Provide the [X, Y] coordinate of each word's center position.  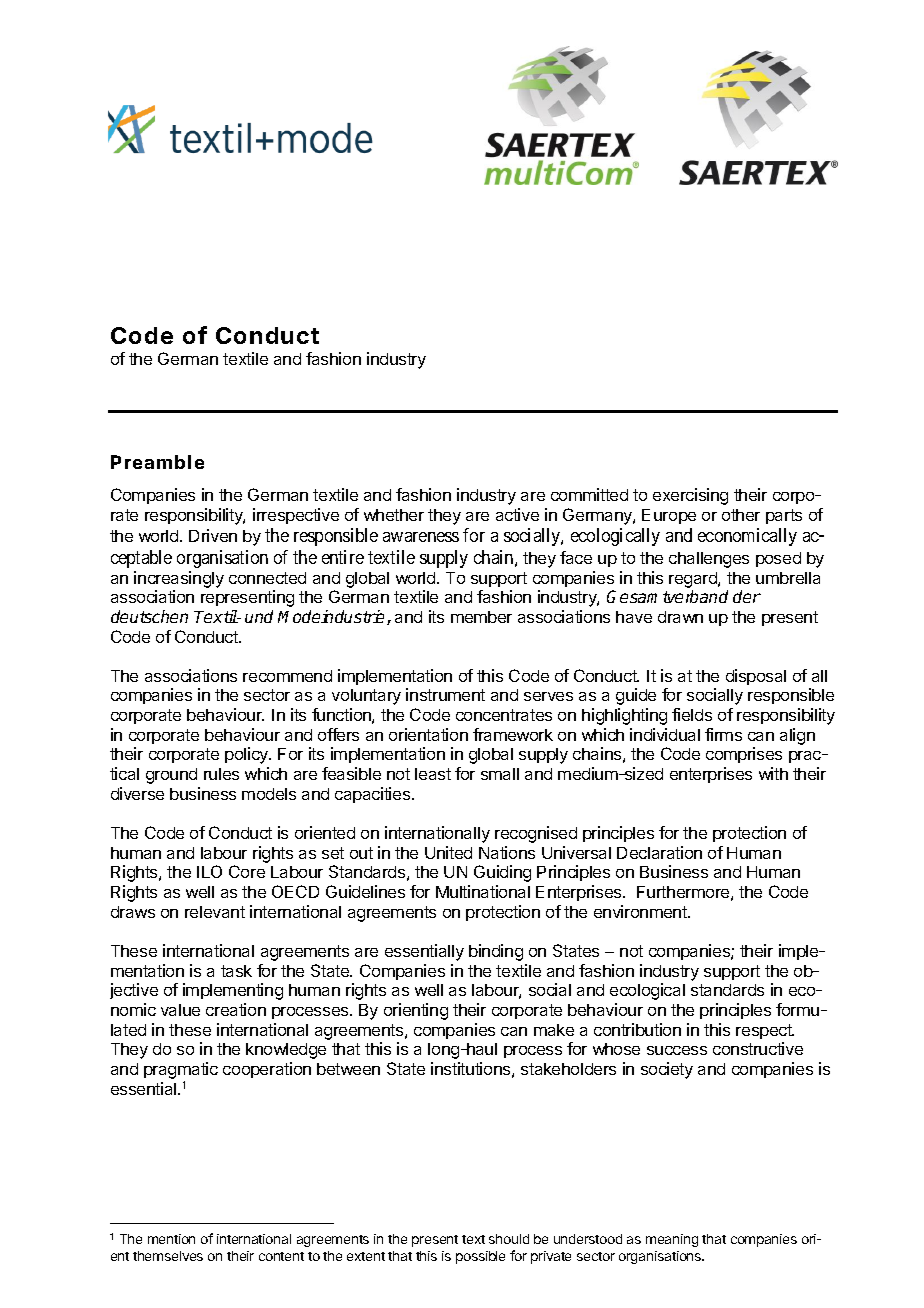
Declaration [659, 852]
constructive [758, 1048]
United [448, 852]
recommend [287, 676]
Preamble [157, 462]
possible [480, 1257]
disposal [756, 677]
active [517, 514]
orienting [416, 1011]
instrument [445, 694]
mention [171, 1239]
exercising [690, 496]
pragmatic [181, 1072]
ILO [209, 871]
